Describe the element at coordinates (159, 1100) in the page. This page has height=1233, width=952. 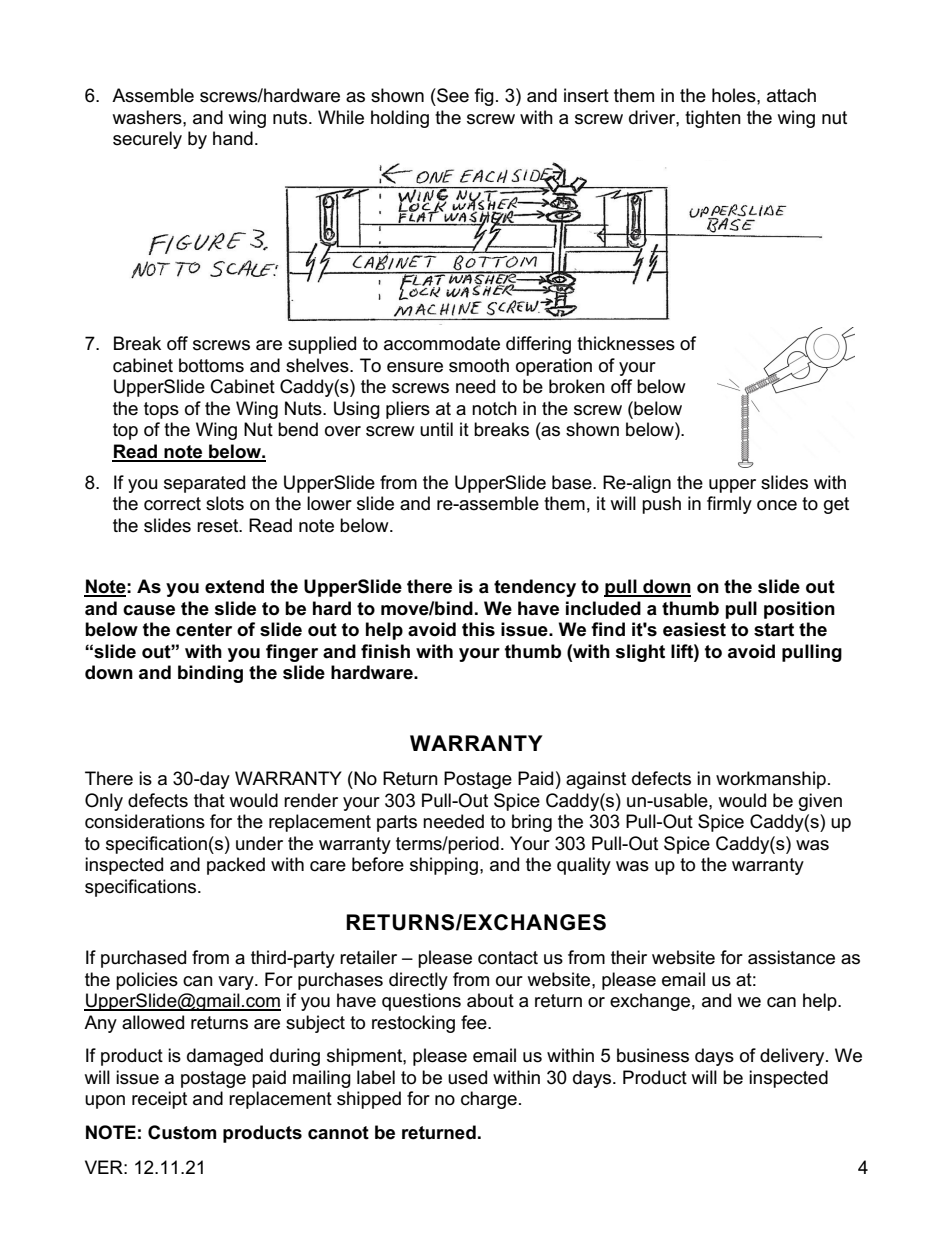
I see `receipt` at that location.
